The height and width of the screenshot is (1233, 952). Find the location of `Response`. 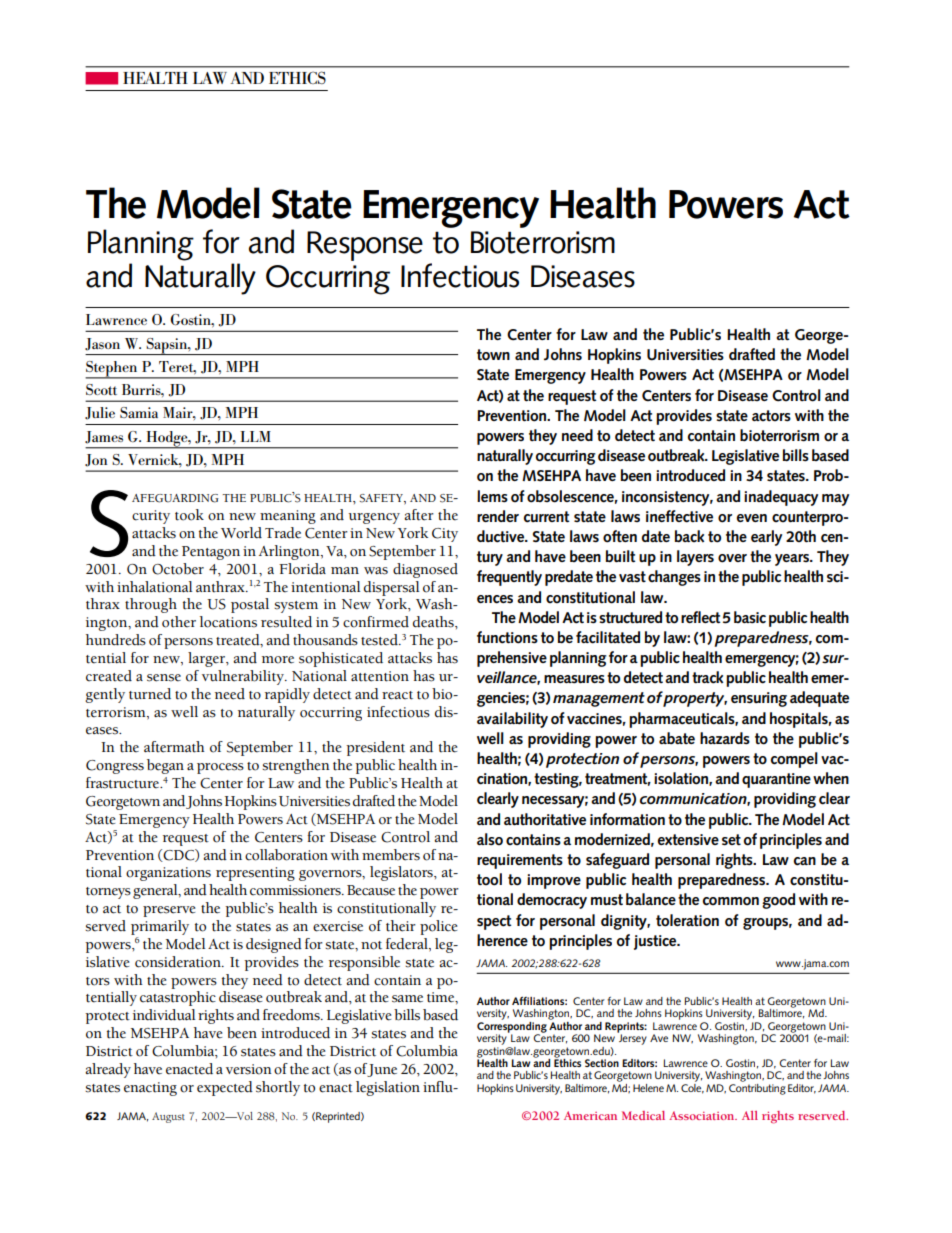

Response is located at coordinates (365, 246).
